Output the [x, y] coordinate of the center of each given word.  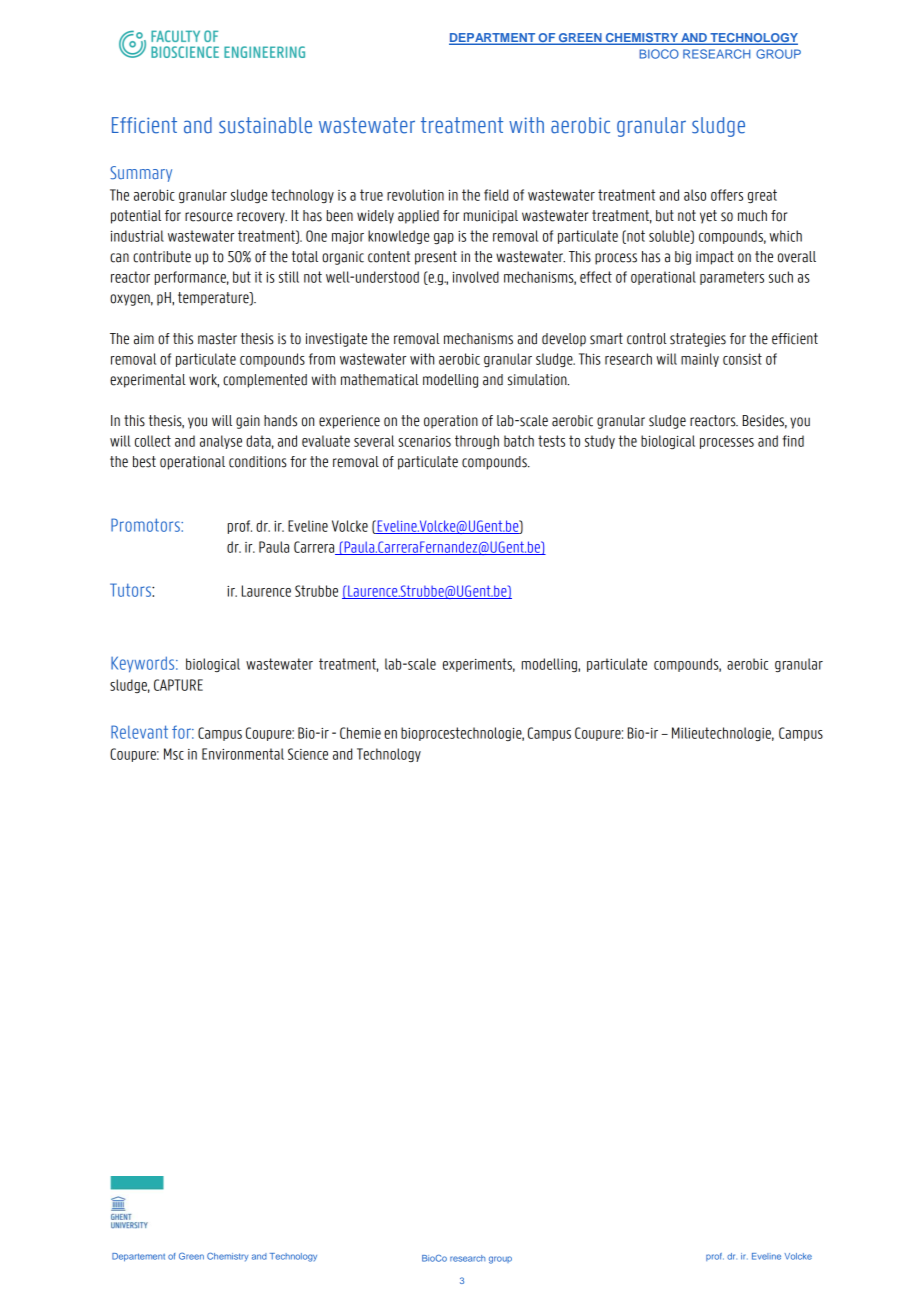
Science [308, 754]
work [204, 381]
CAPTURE [178, 685]
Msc [174, 754]
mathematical [380, 380]
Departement [138, 1257]
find [793, 441]
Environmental [243, 754]
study [600, 442]
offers [727, 195]
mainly [700, 360]
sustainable [265, 125]
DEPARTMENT [493, 39]
